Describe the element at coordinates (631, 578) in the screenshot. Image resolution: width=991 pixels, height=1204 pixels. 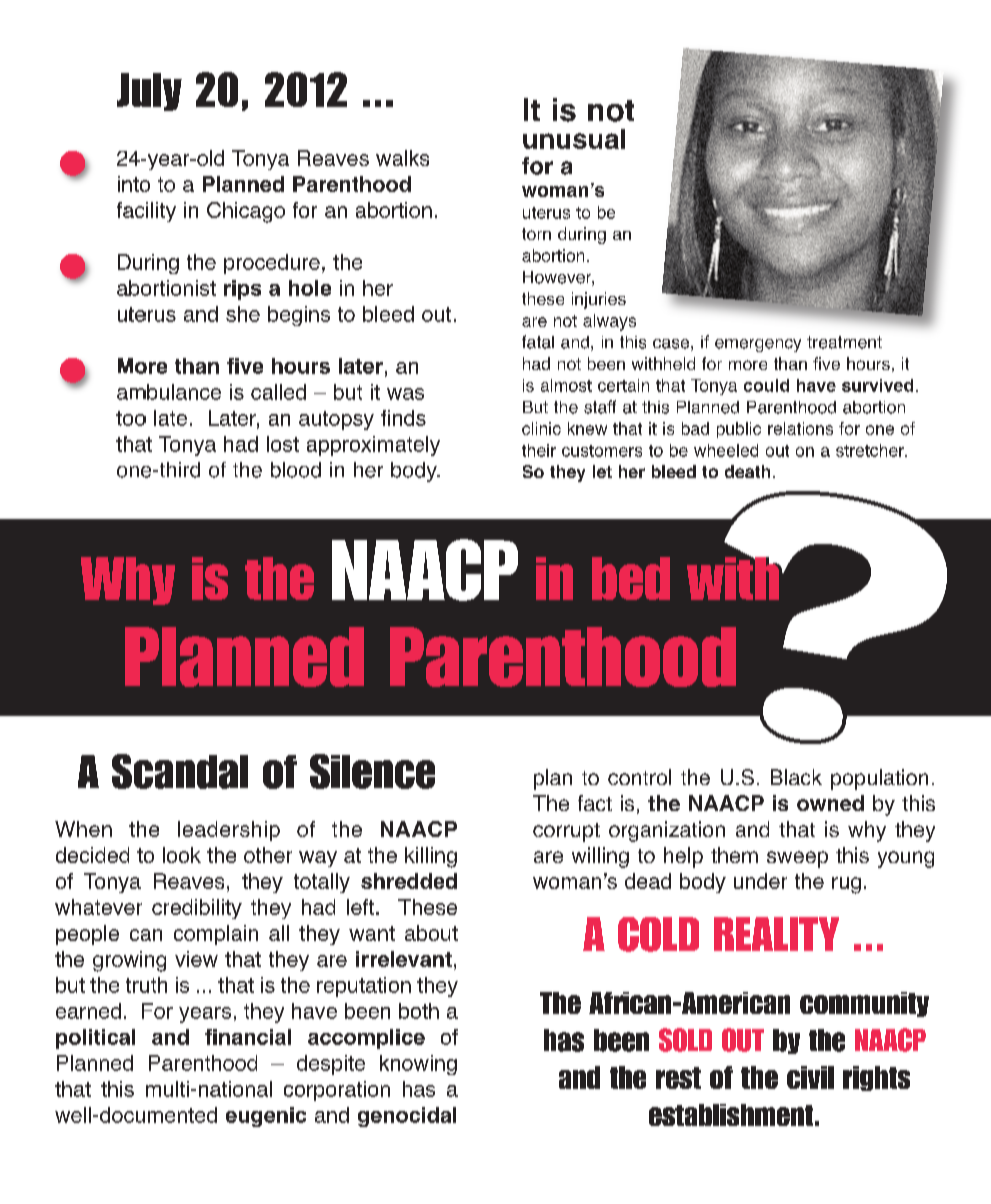
I see `bed` at that location.
